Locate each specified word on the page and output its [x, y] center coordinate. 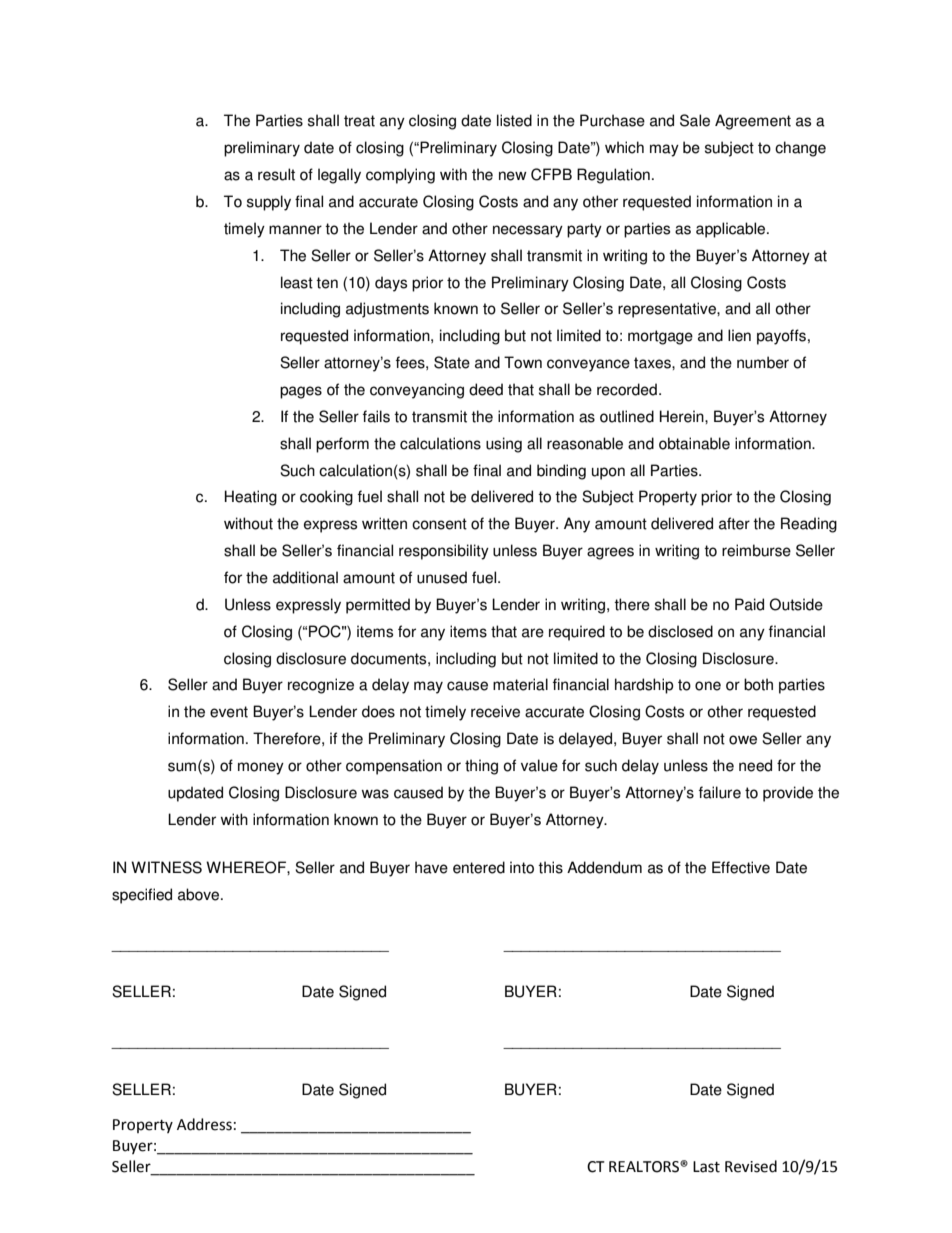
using [504, 445]
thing [481, 767]
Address [204, 1124]
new [513, 176]
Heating [251, 498]
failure [720, 792]
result [276, 174]
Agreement [753, 122]
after [734, 523]
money [261, 768]
